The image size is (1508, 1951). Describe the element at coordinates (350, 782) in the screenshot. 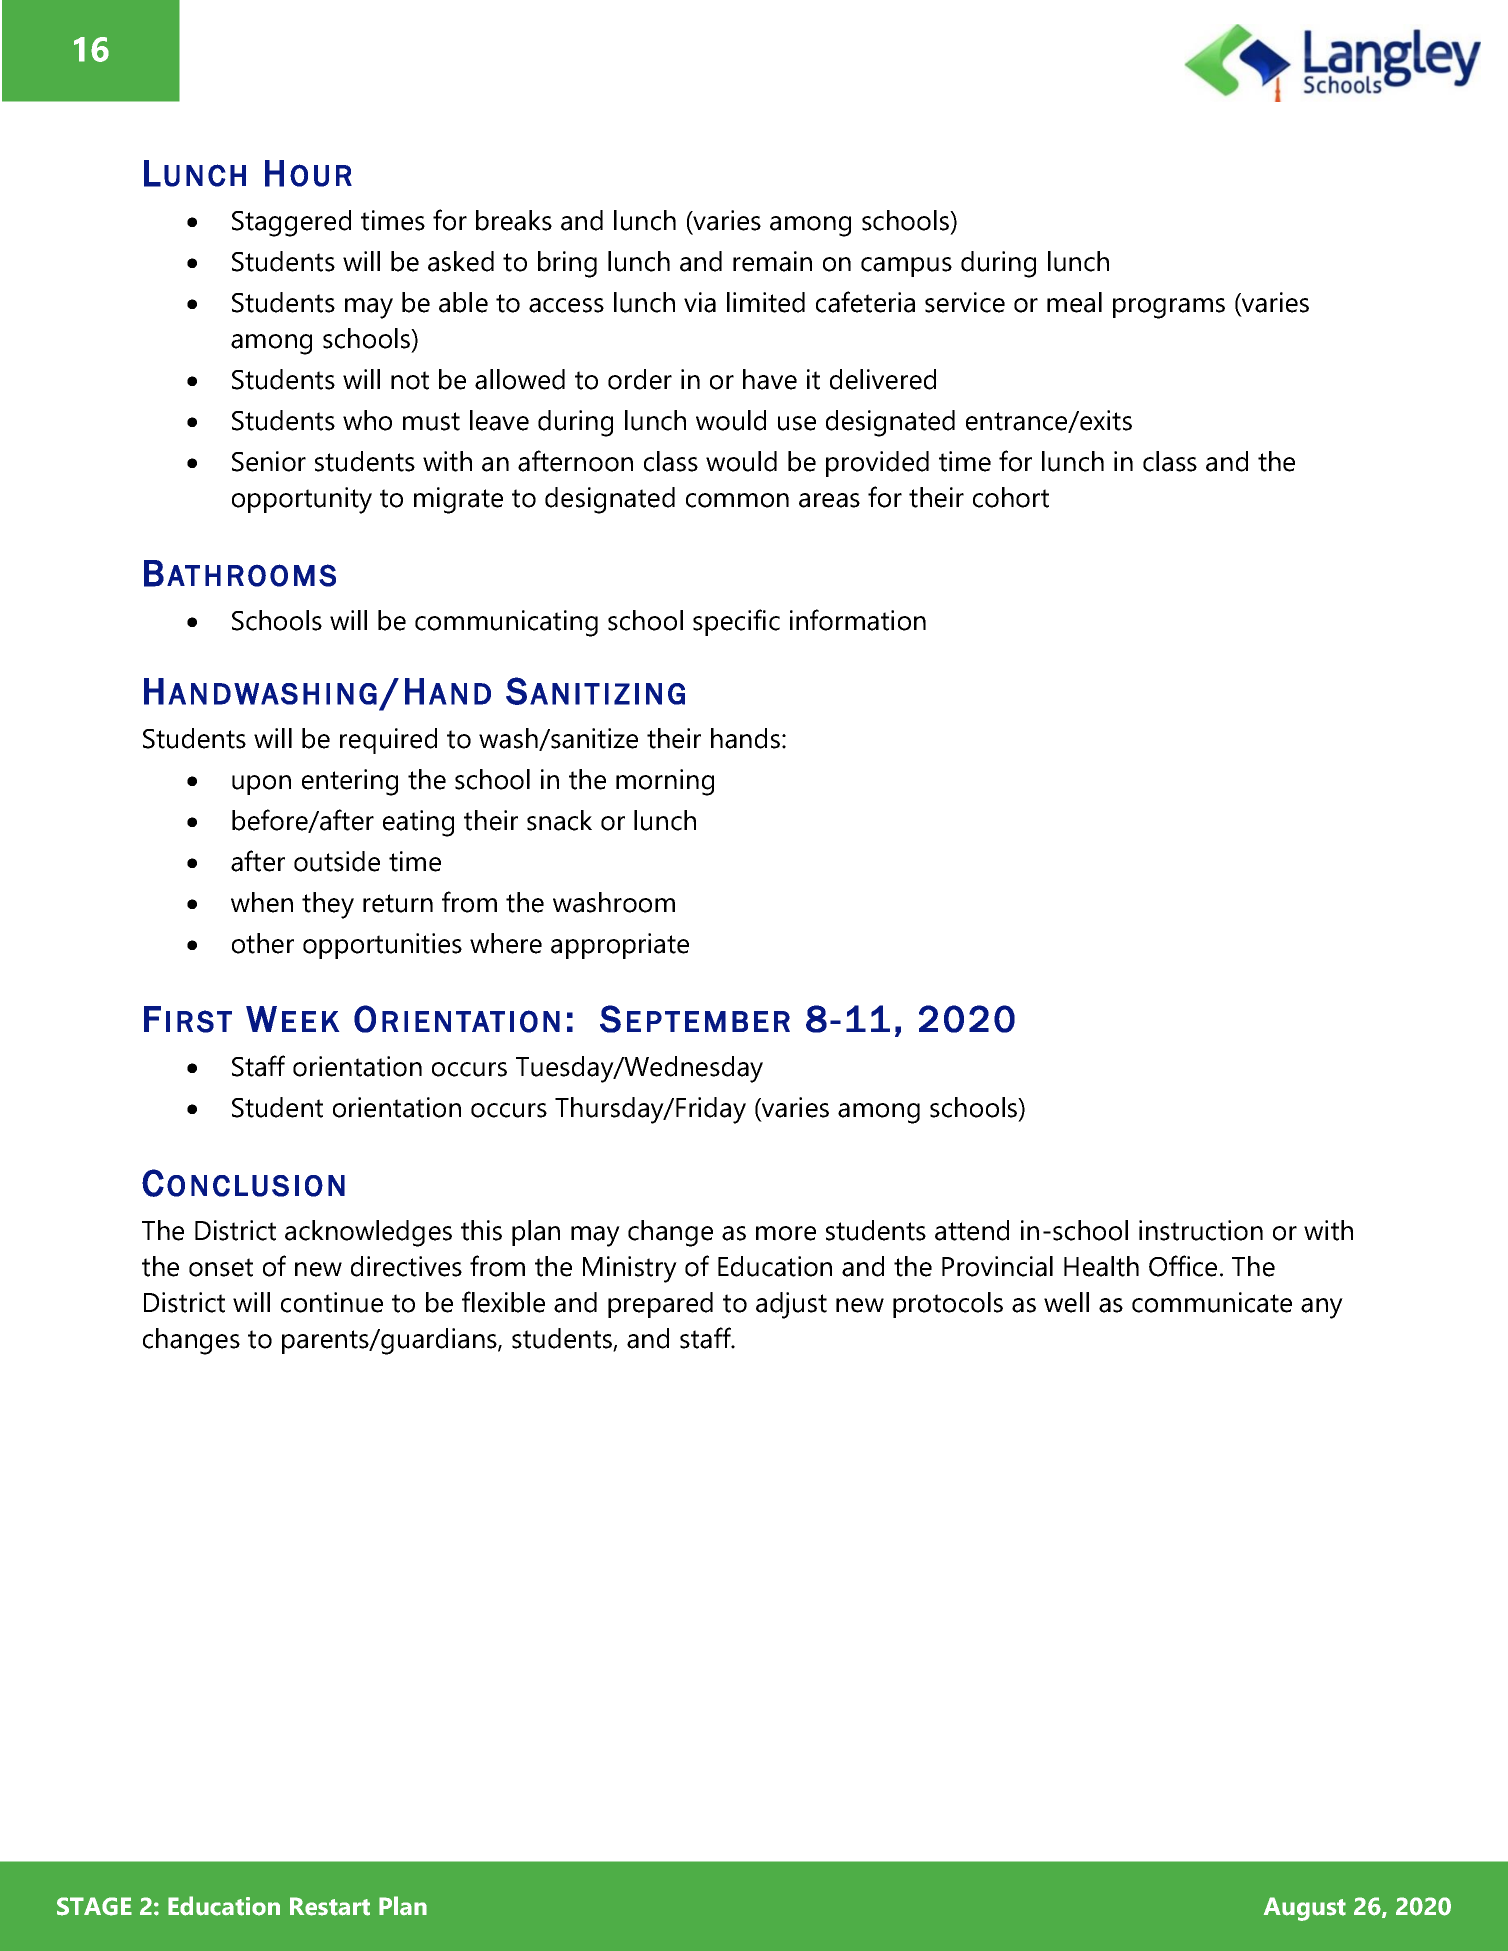

I see `entering` at that location.
